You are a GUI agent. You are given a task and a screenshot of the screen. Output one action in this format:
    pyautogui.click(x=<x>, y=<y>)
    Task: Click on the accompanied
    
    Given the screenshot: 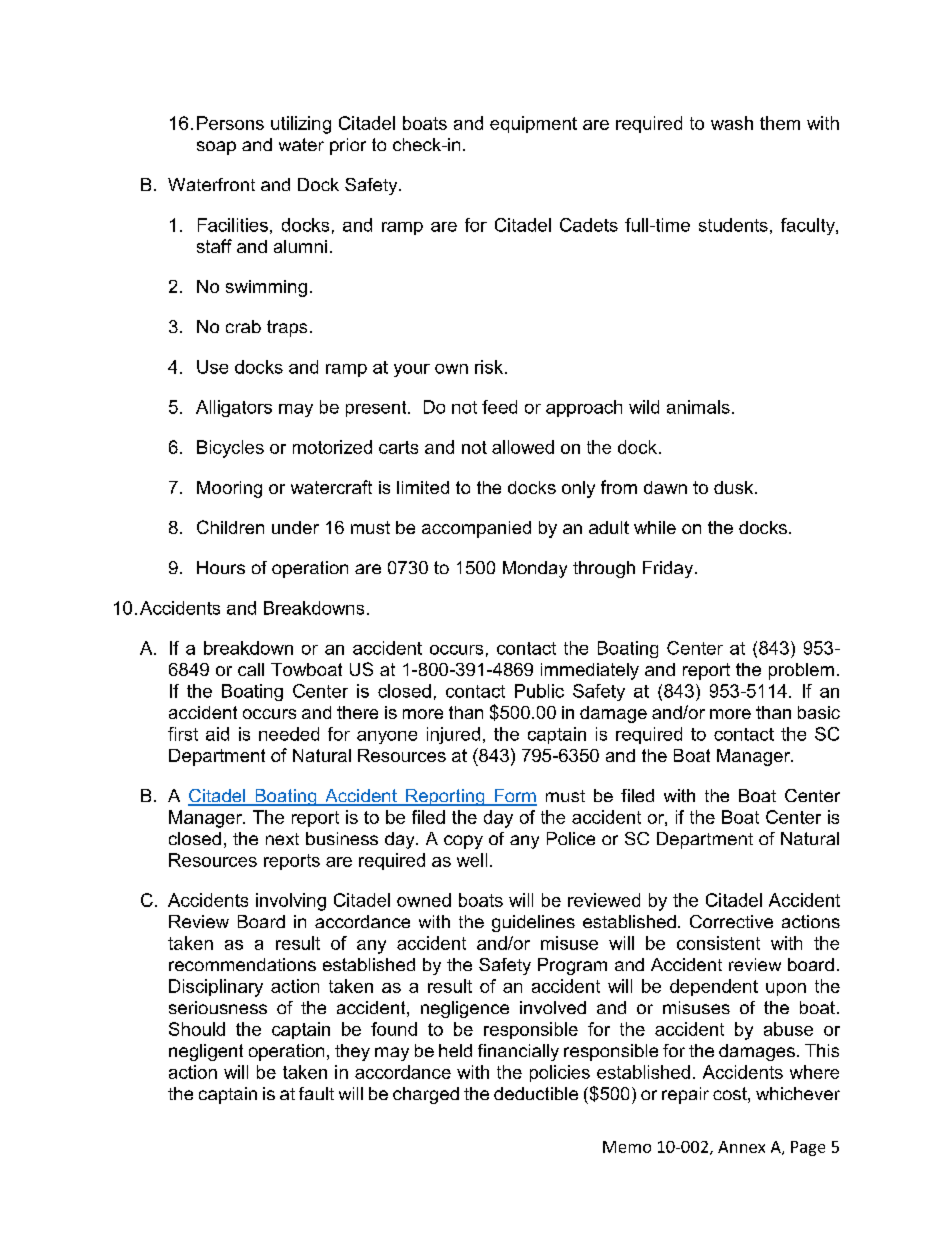 What is the action you would take?
    pyautogui.click(x=476, y=529)
